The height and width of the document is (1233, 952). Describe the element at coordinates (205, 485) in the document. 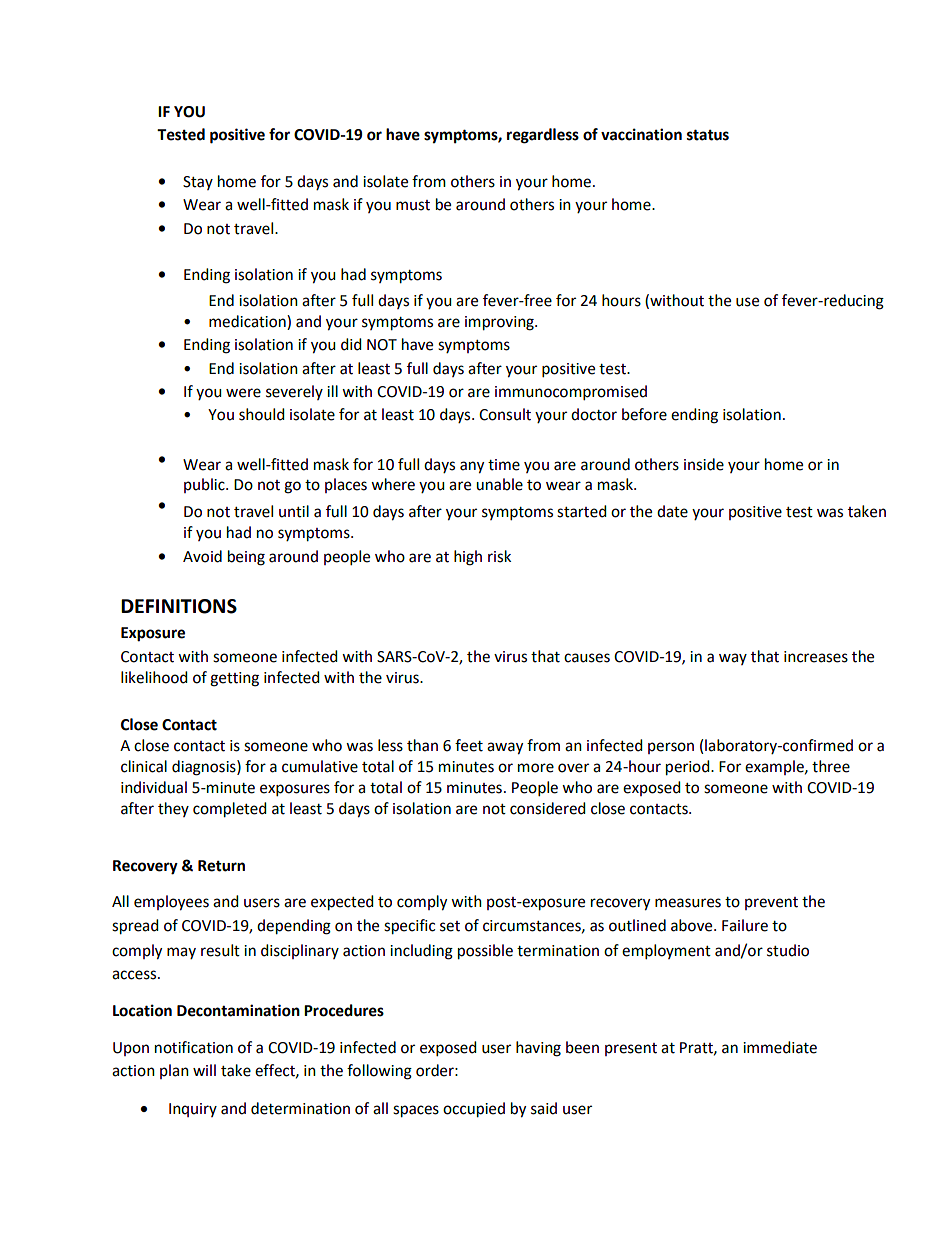

I see `public` at that location.
